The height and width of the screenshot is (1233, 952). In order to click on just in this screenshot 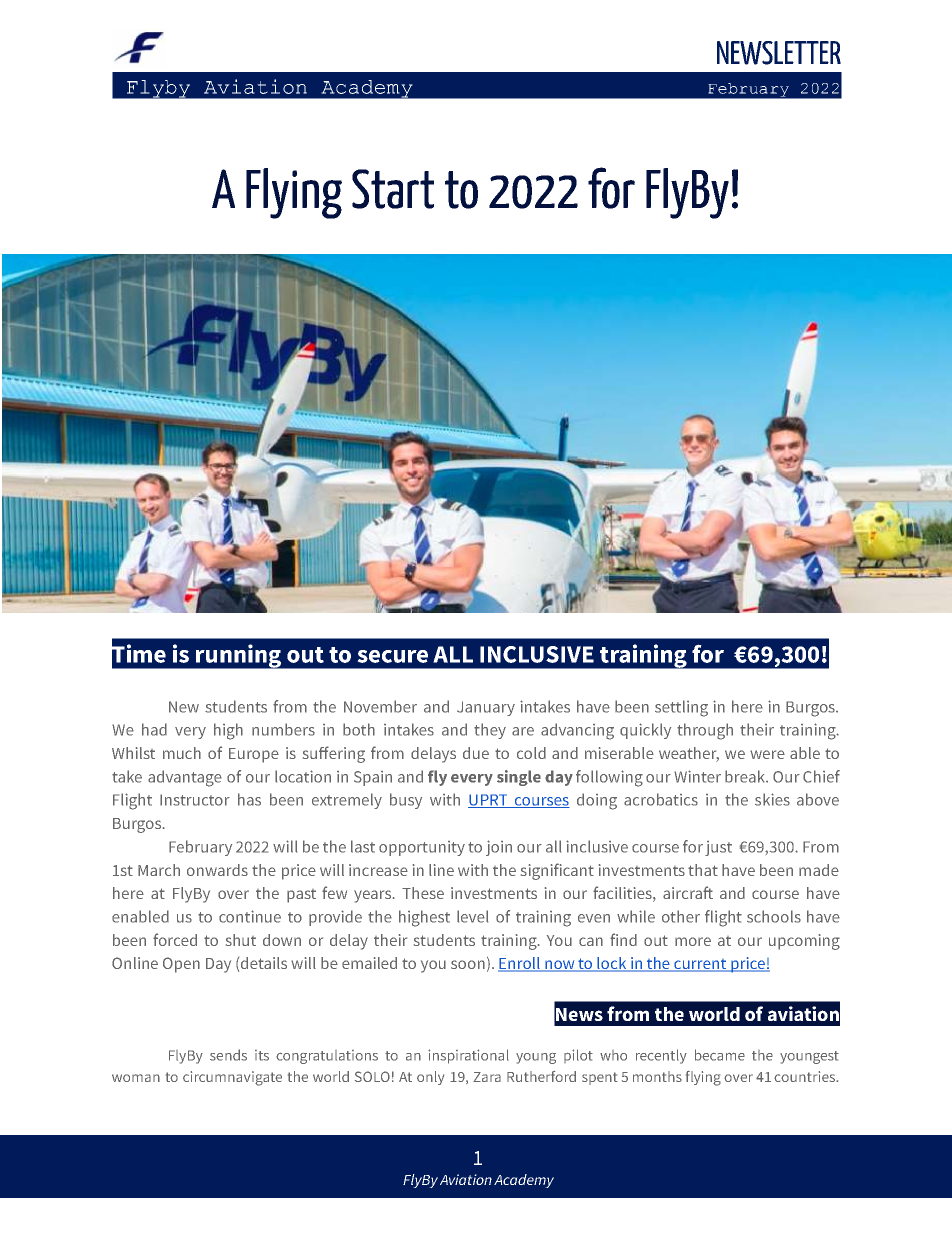, I will do `click(718, 848)`.
